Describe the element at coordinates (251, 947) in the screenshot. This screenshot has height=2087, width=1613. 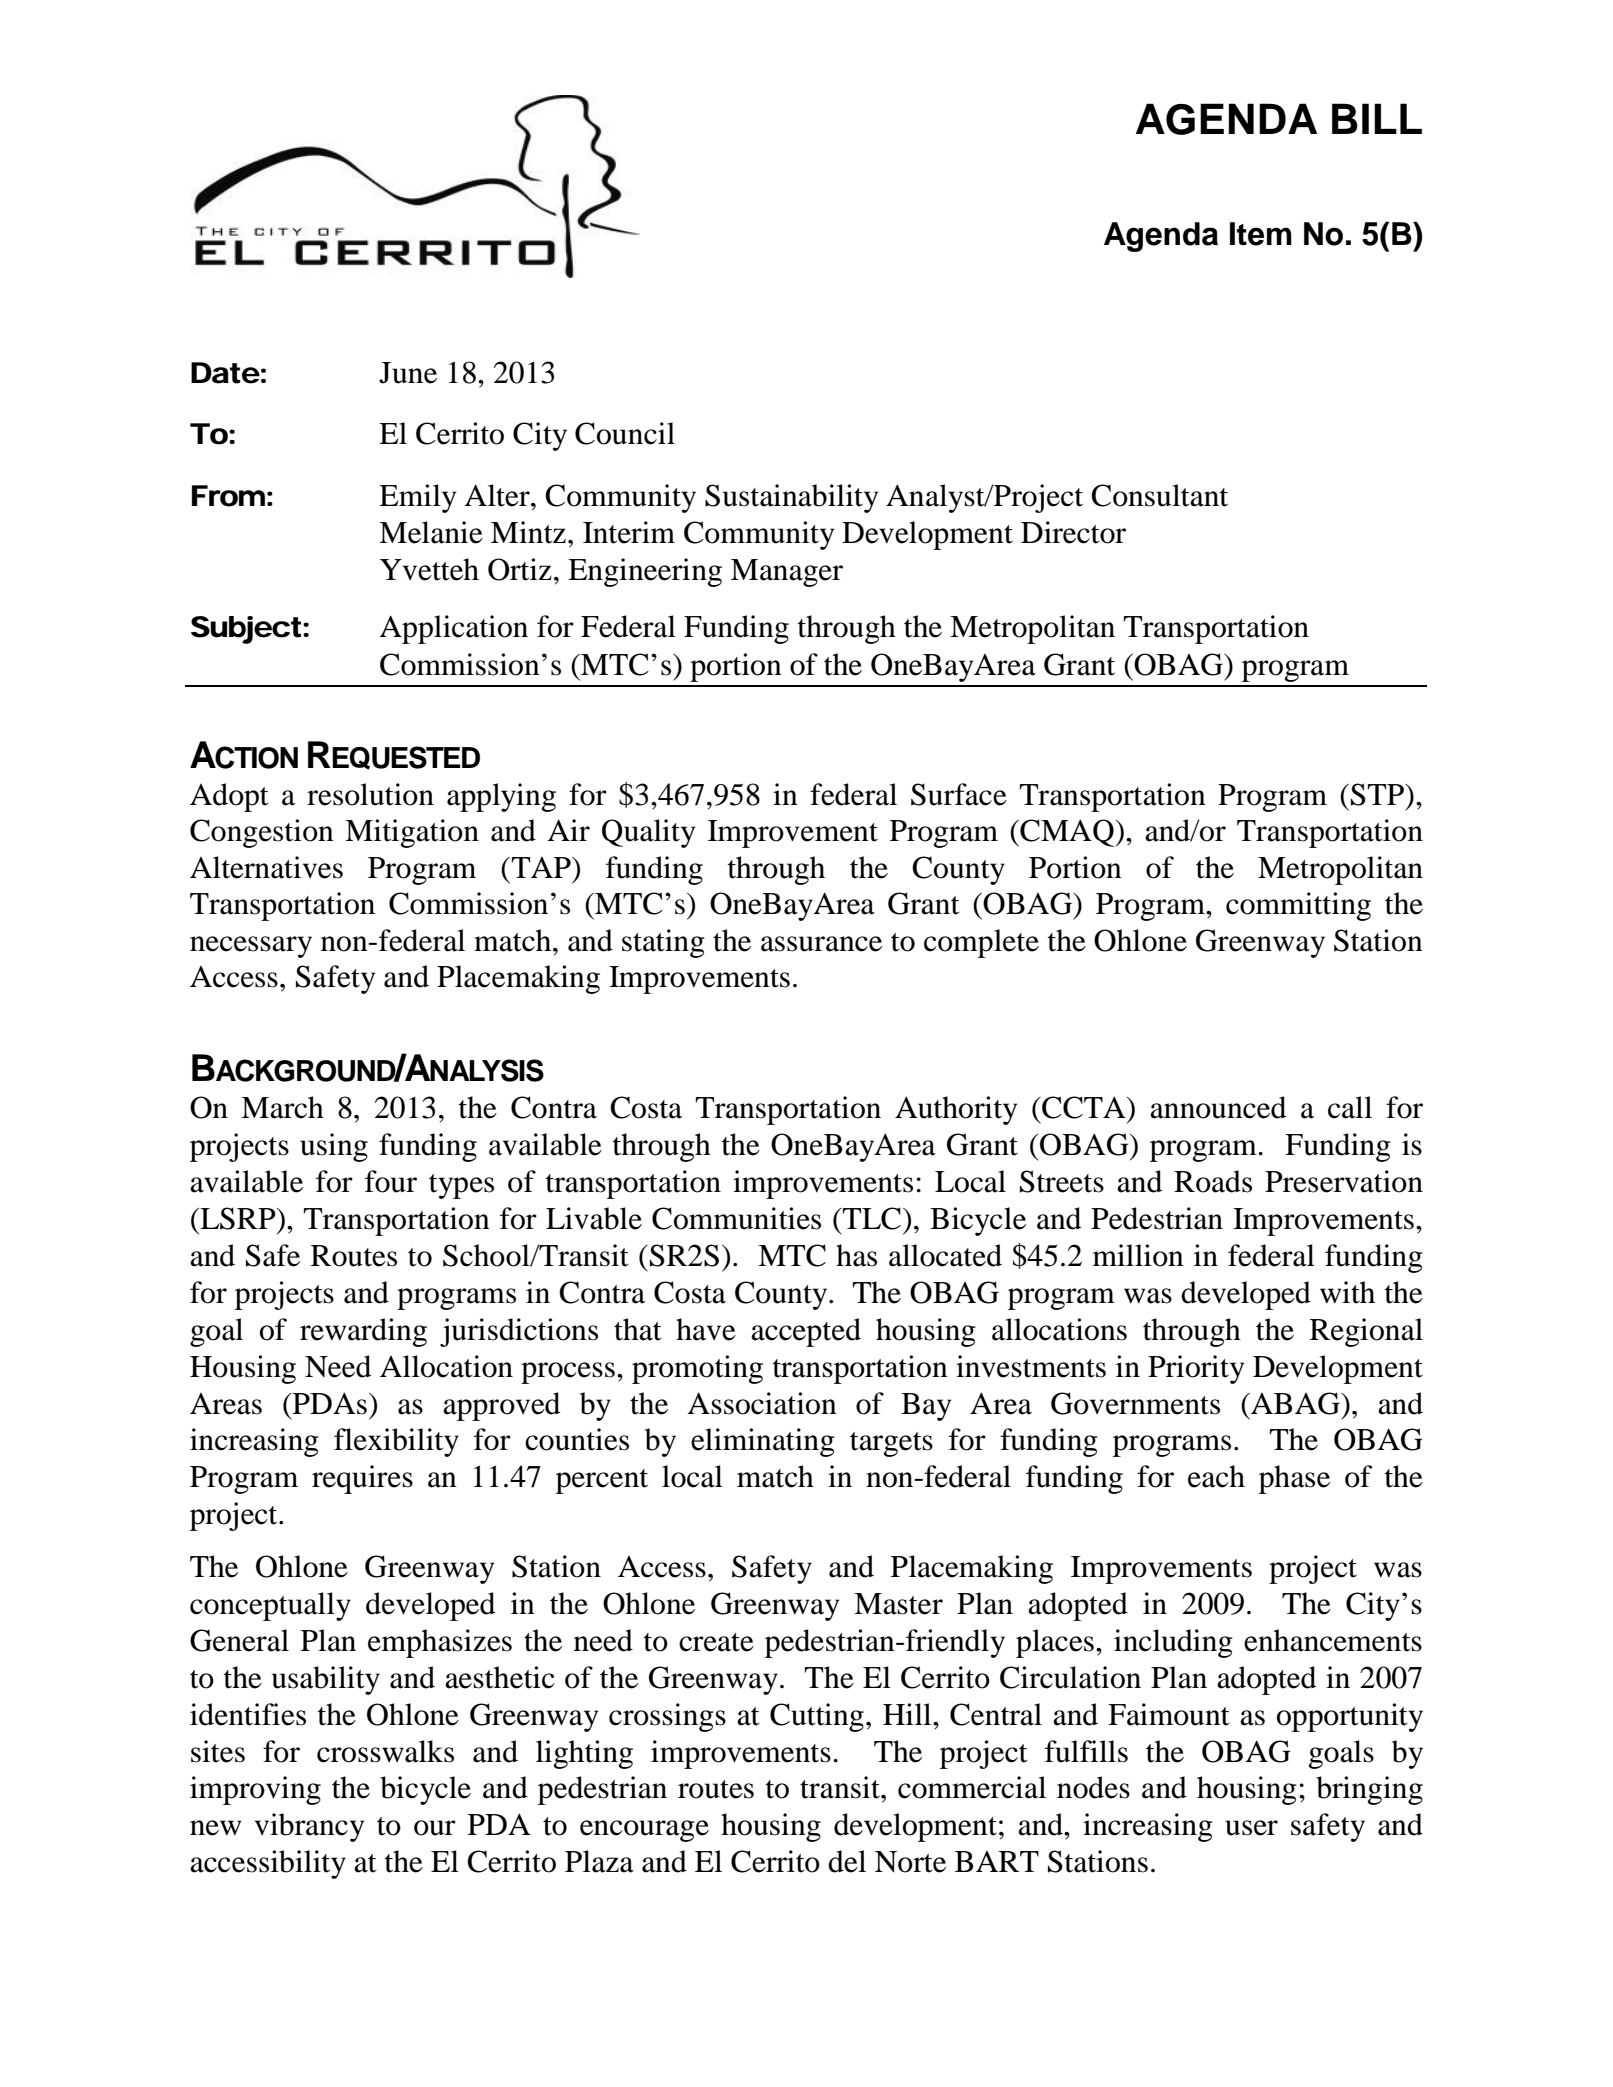
I see `necessary` at that location.
